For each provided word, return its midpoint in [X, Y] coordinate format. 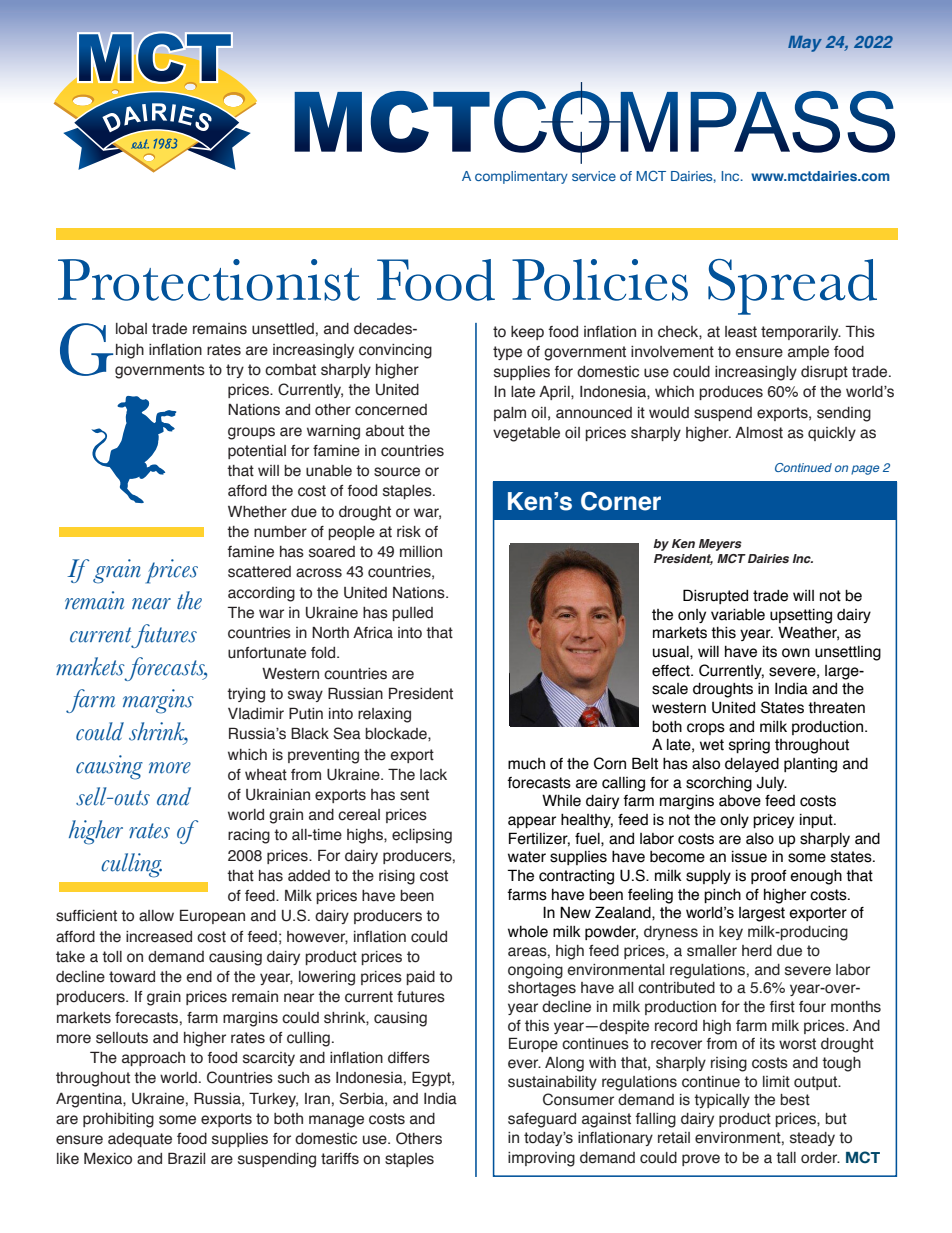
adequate [140, 1140]
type [507, 353]
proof [768, 877]
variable [738, 614]
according [261, 594]
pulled [412, 614]
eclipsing [422, 836]
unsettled [283, 329]
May [805, 44]
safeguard [542, 1120]
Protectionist [209, 280]
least [741, 332]
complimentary [521, 177]
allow [156, 916]
